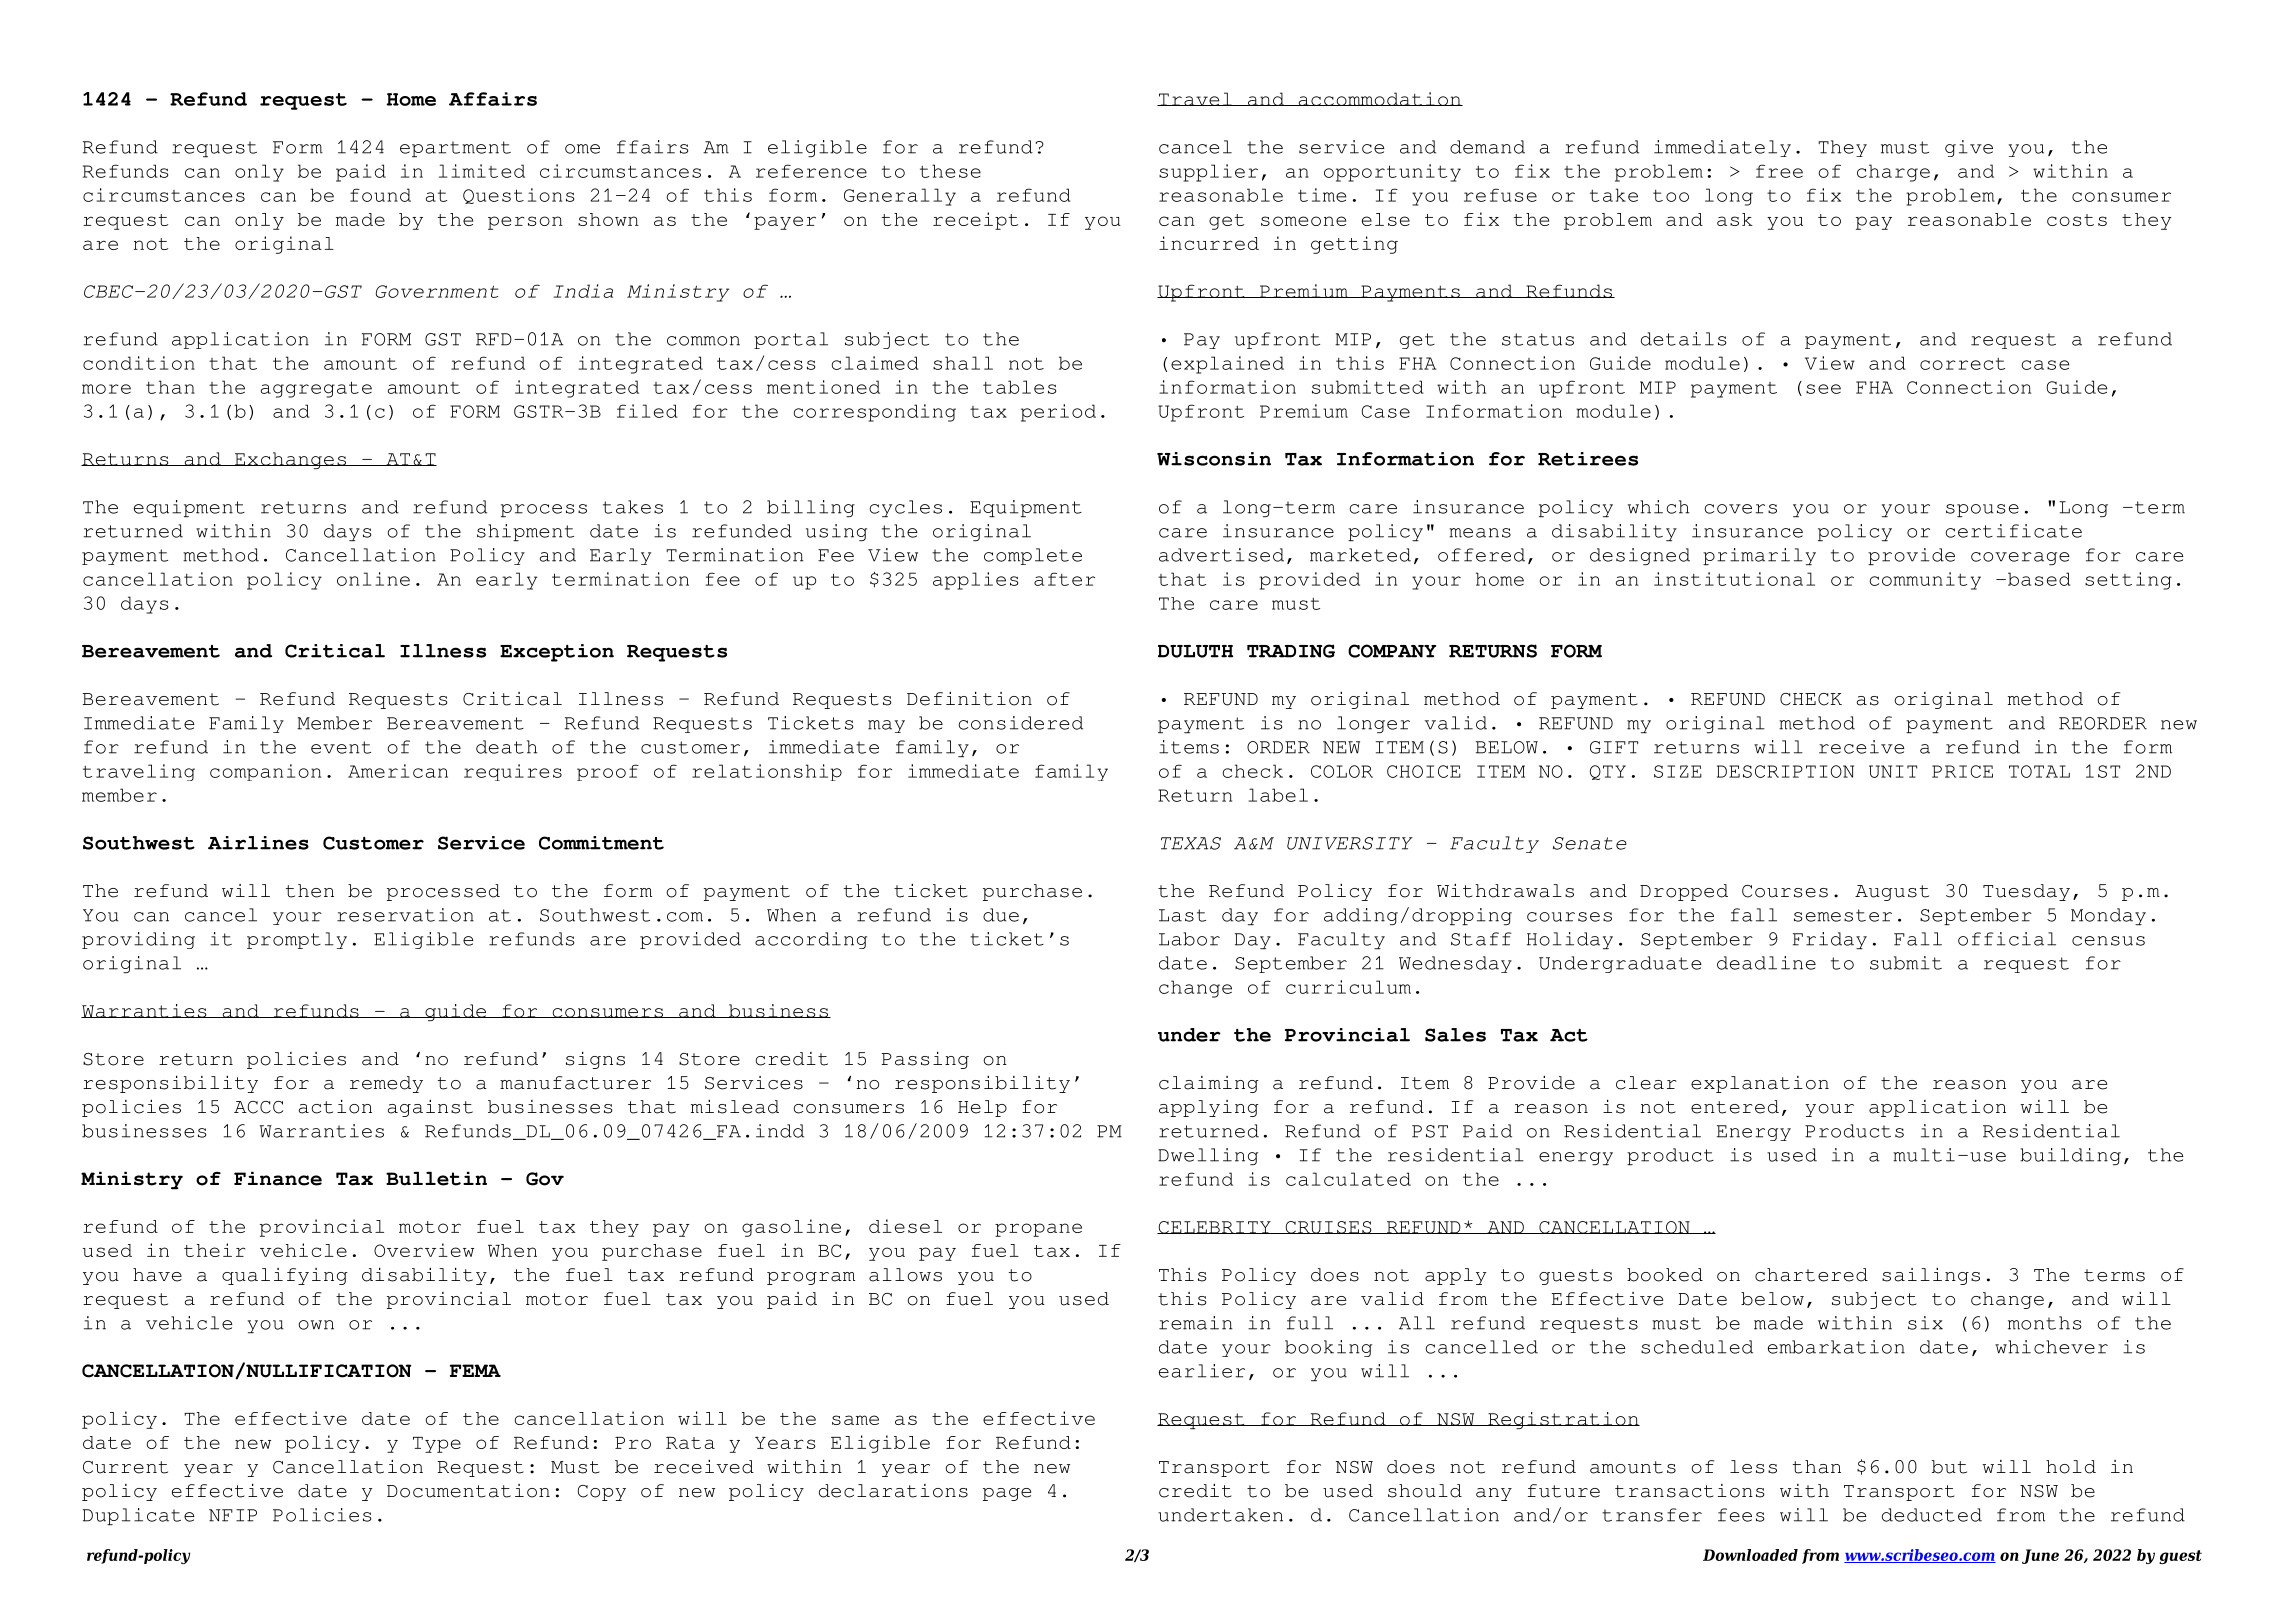 This screenshot has height=1618, width=2288. I want to click on charge, so click(1893, 173).
